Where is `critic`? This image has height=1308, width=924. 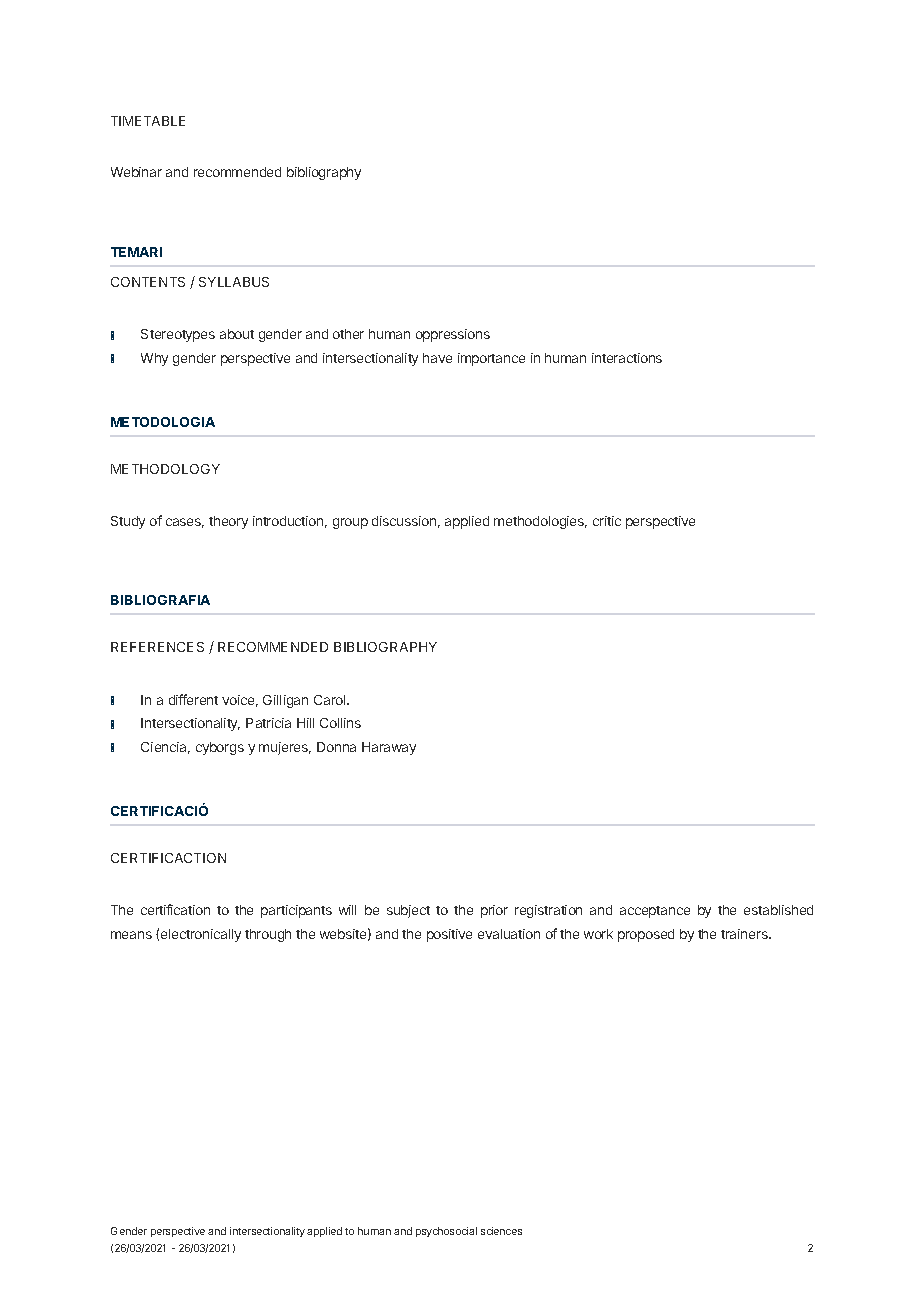
critic is located at coordinates (607, 521).
